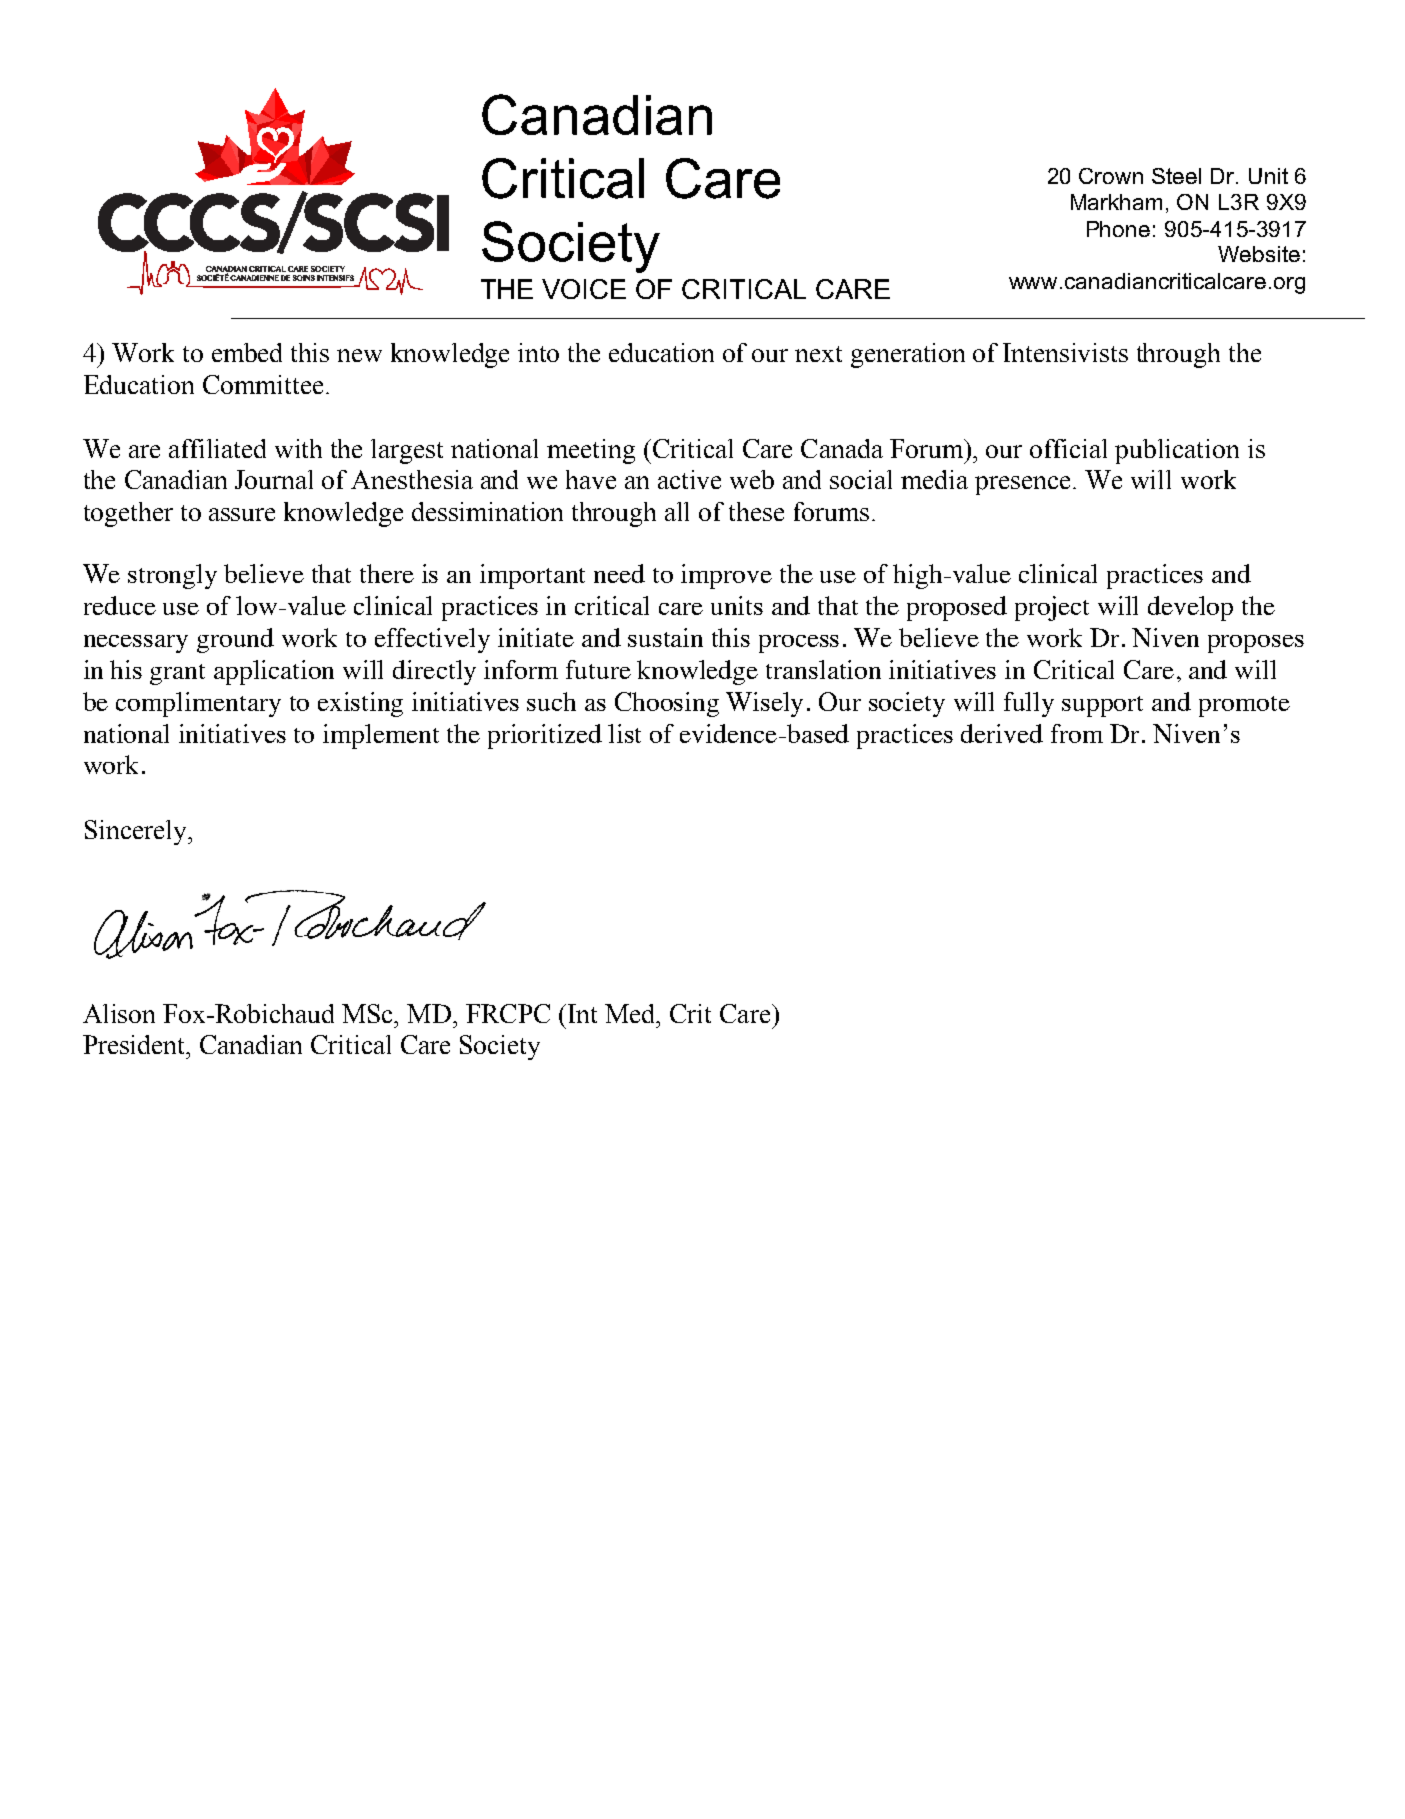 This page has width=1405, height=1819. What do you see at coordinates (665, 637) in the page?
I see `sustain` at bounding box center [665, 637].
